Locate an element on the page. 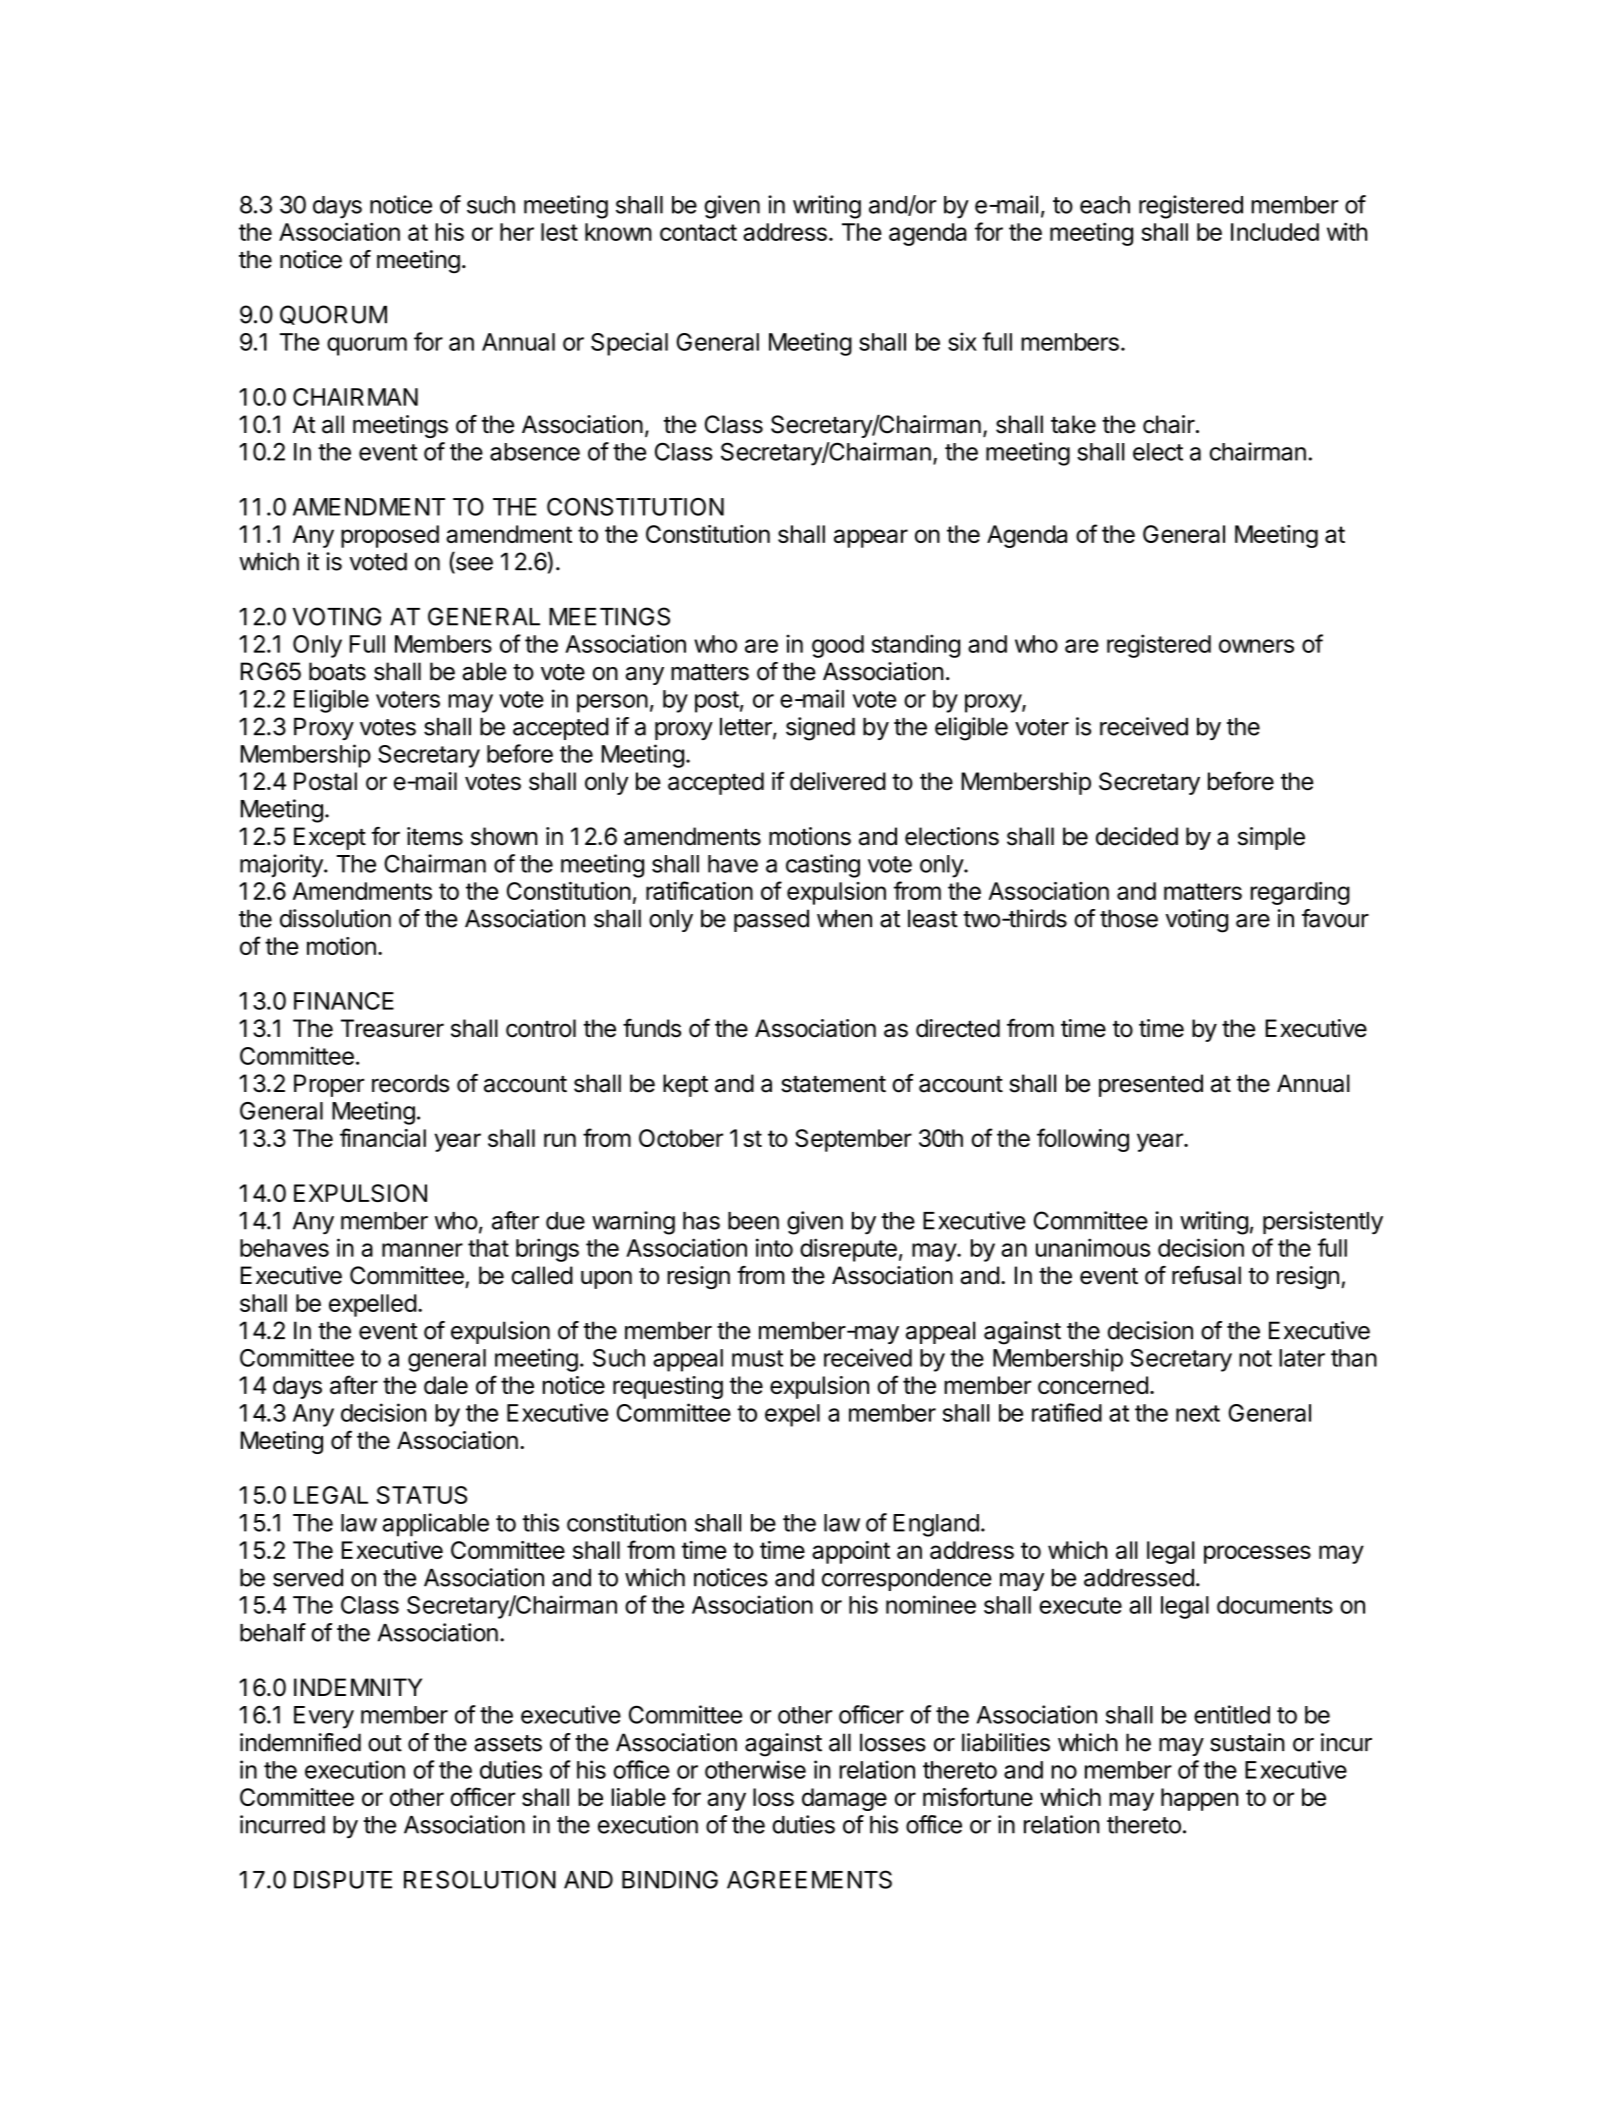  Treasurer is located at coordinates (392, 1028).
